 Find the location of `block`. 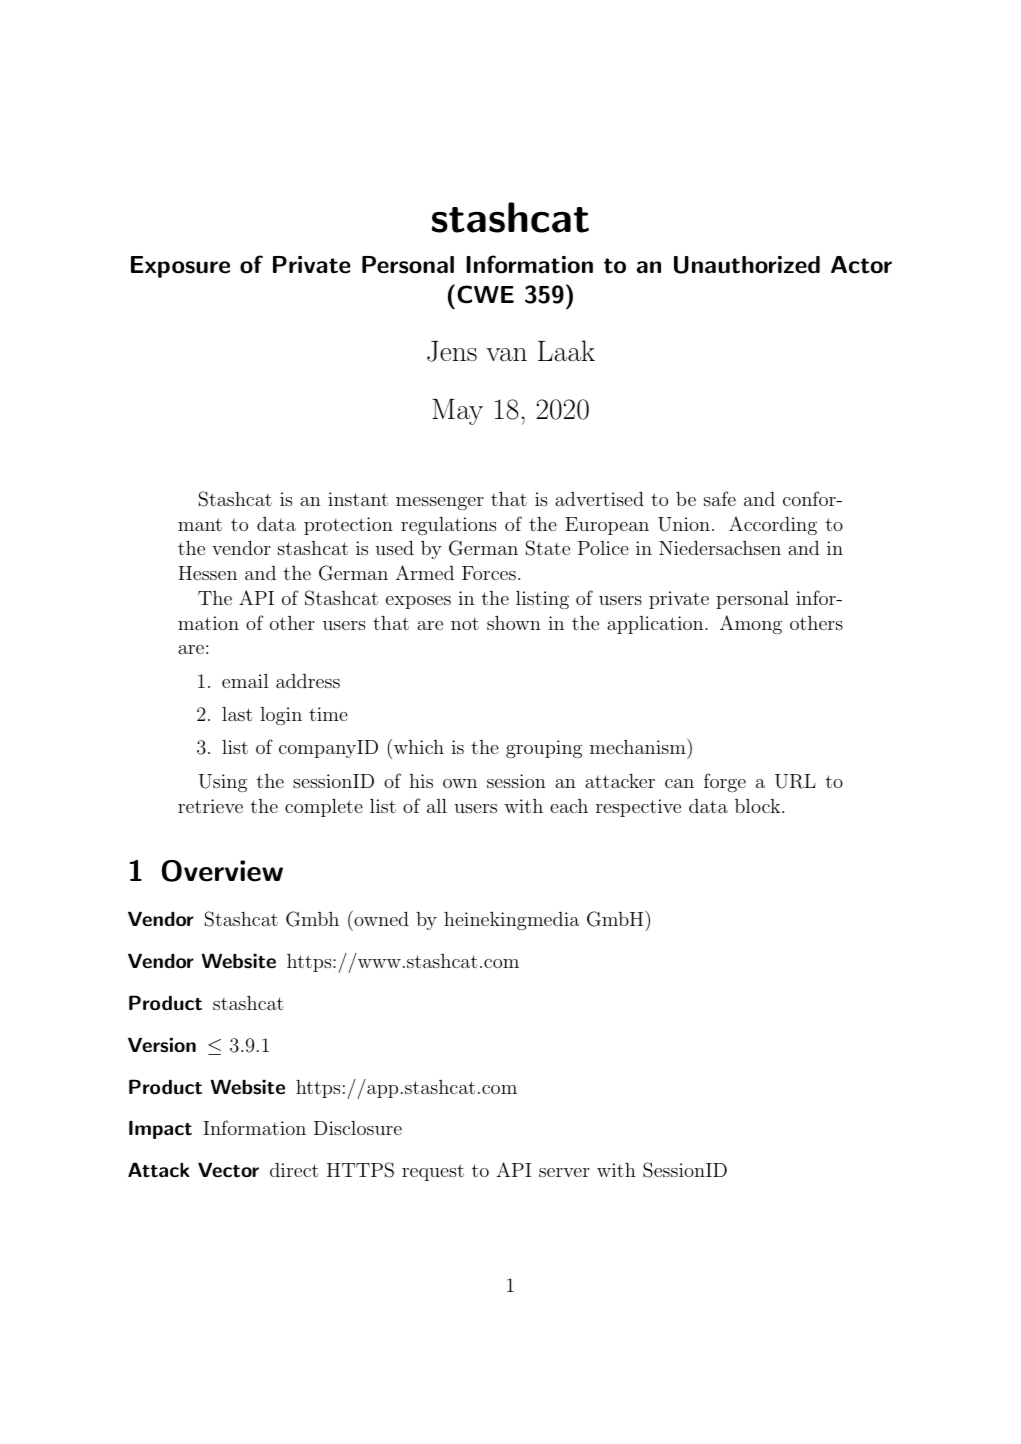

block is located at coordinates (757, 806).
